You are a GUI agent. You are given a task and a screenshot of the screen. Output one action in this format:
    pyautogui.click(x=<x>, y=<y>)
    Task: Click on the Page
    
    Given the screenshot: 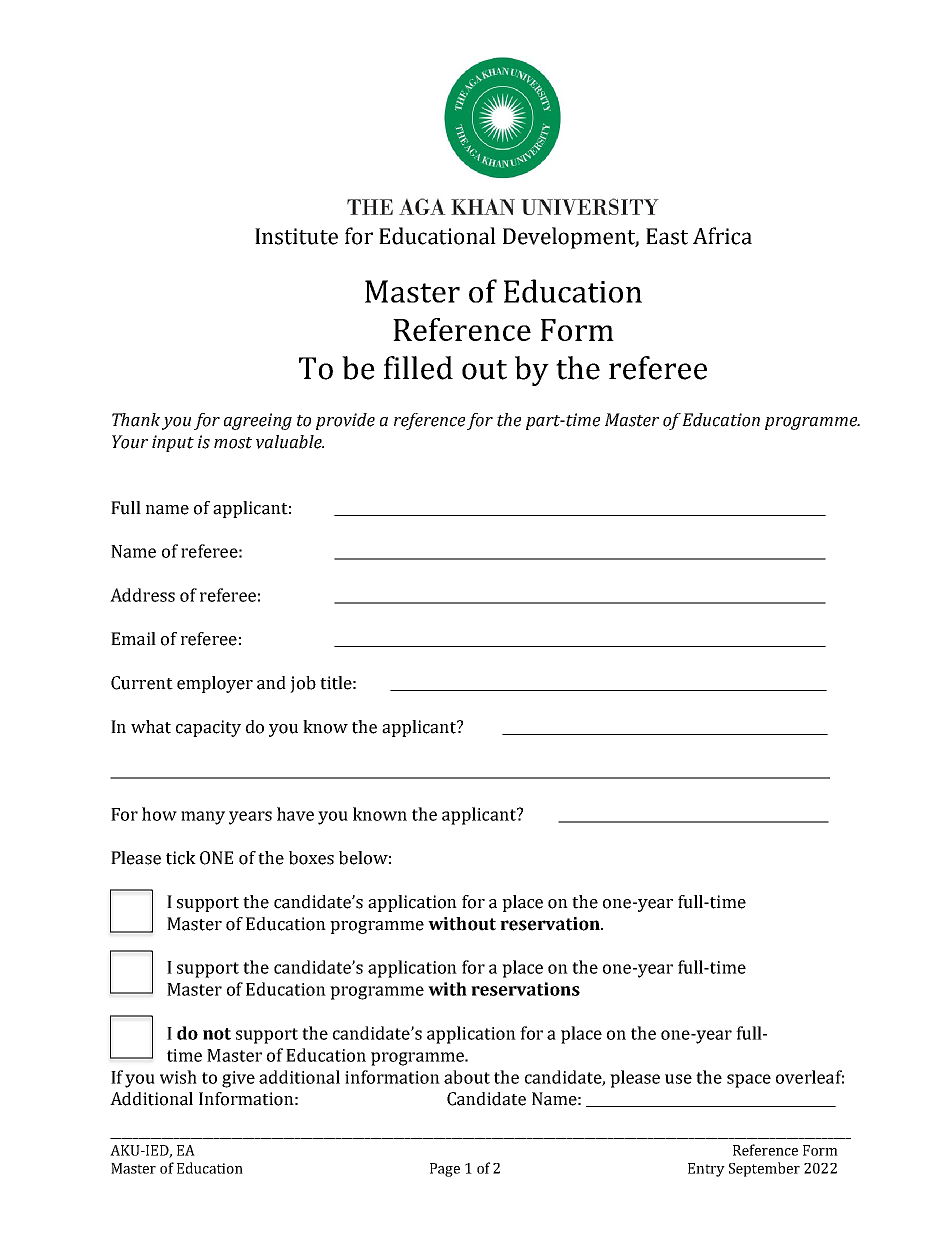 What is the action you would take?
    pyautogui.click(x=445, y=1170)
